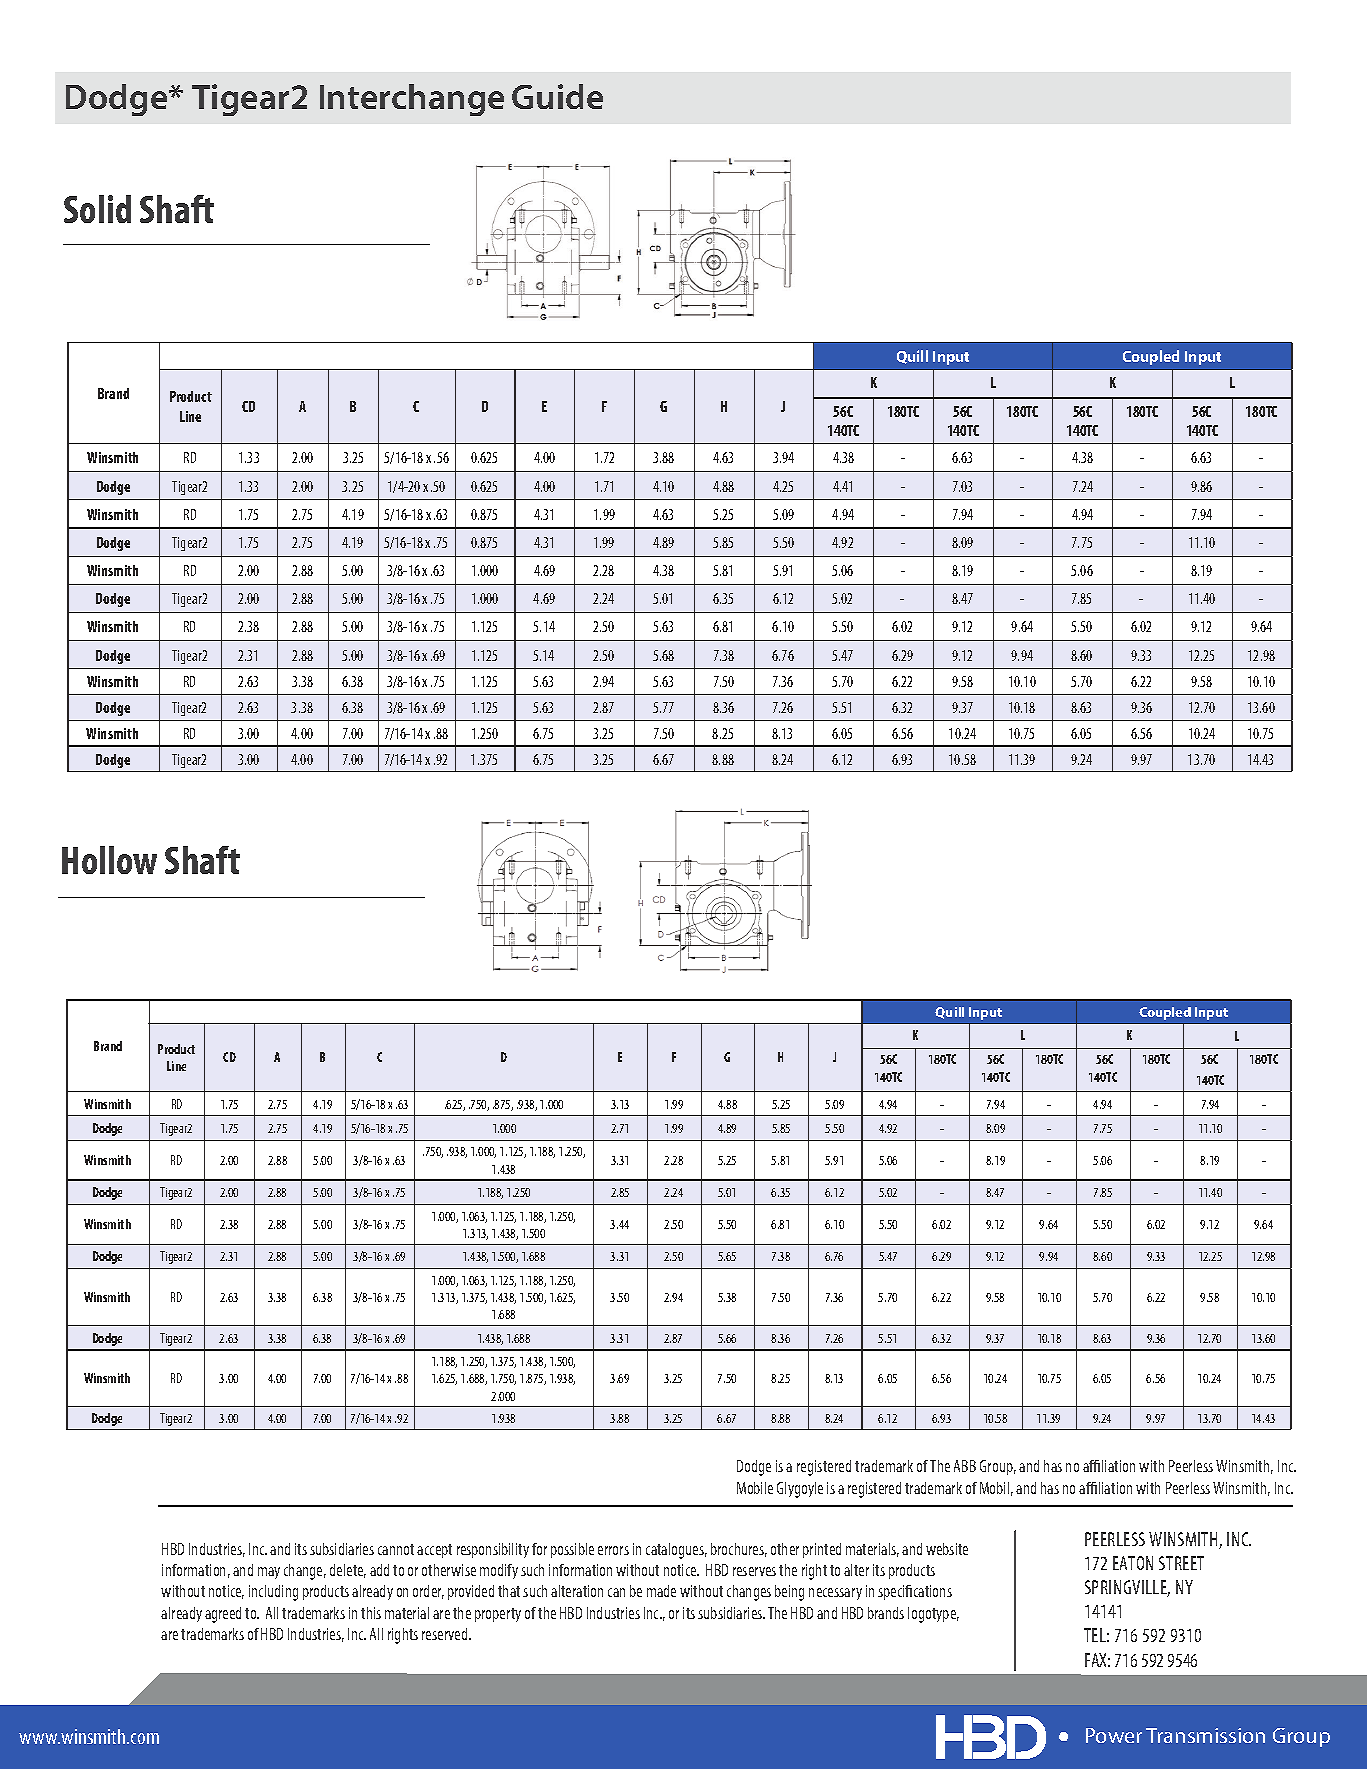 The image size is (1367, 1769). I want to click on agreed, so click(223, 1615).
